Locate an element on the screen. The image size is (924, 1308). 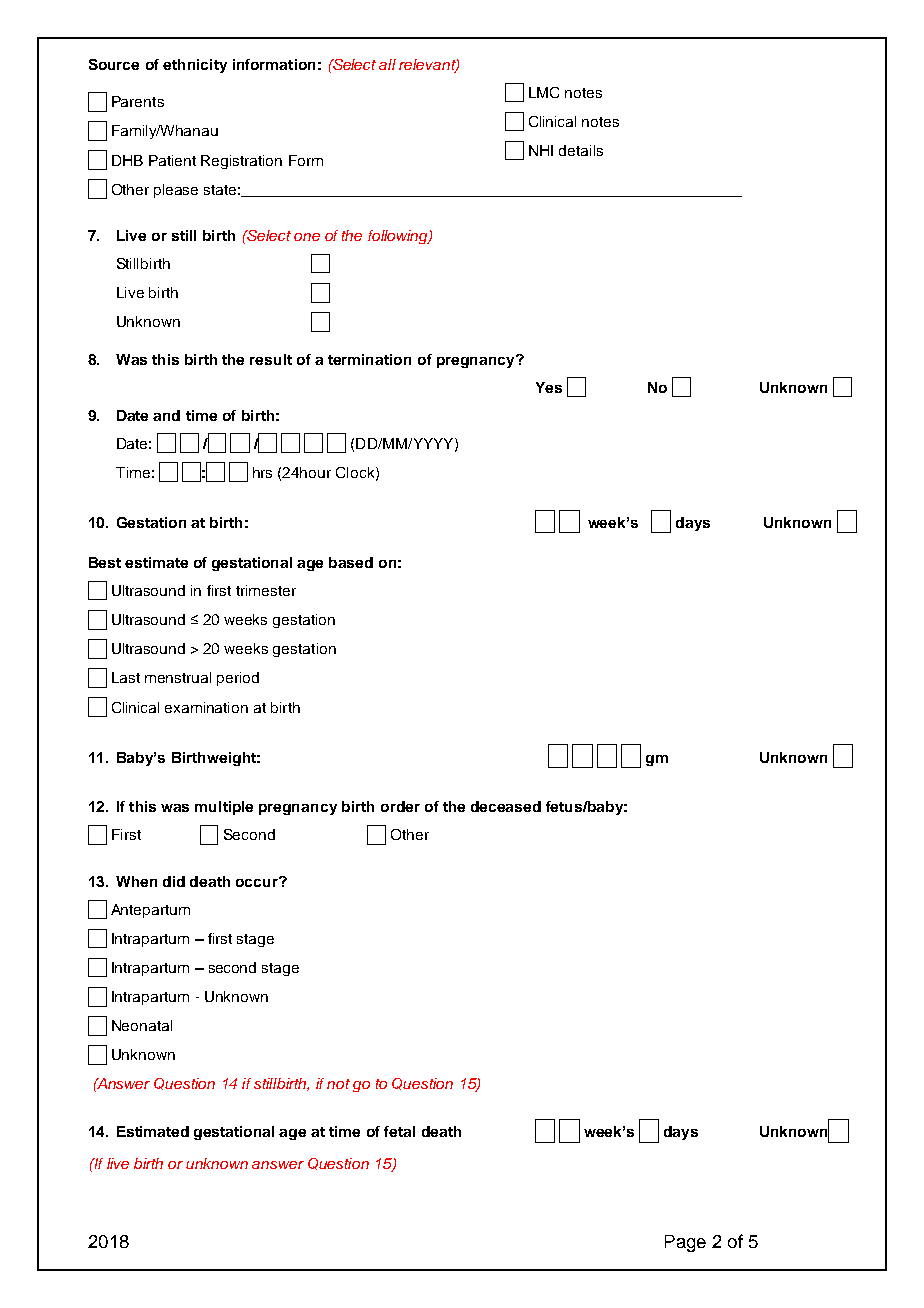
Neonatal is located at coordinates (142, 1025).
